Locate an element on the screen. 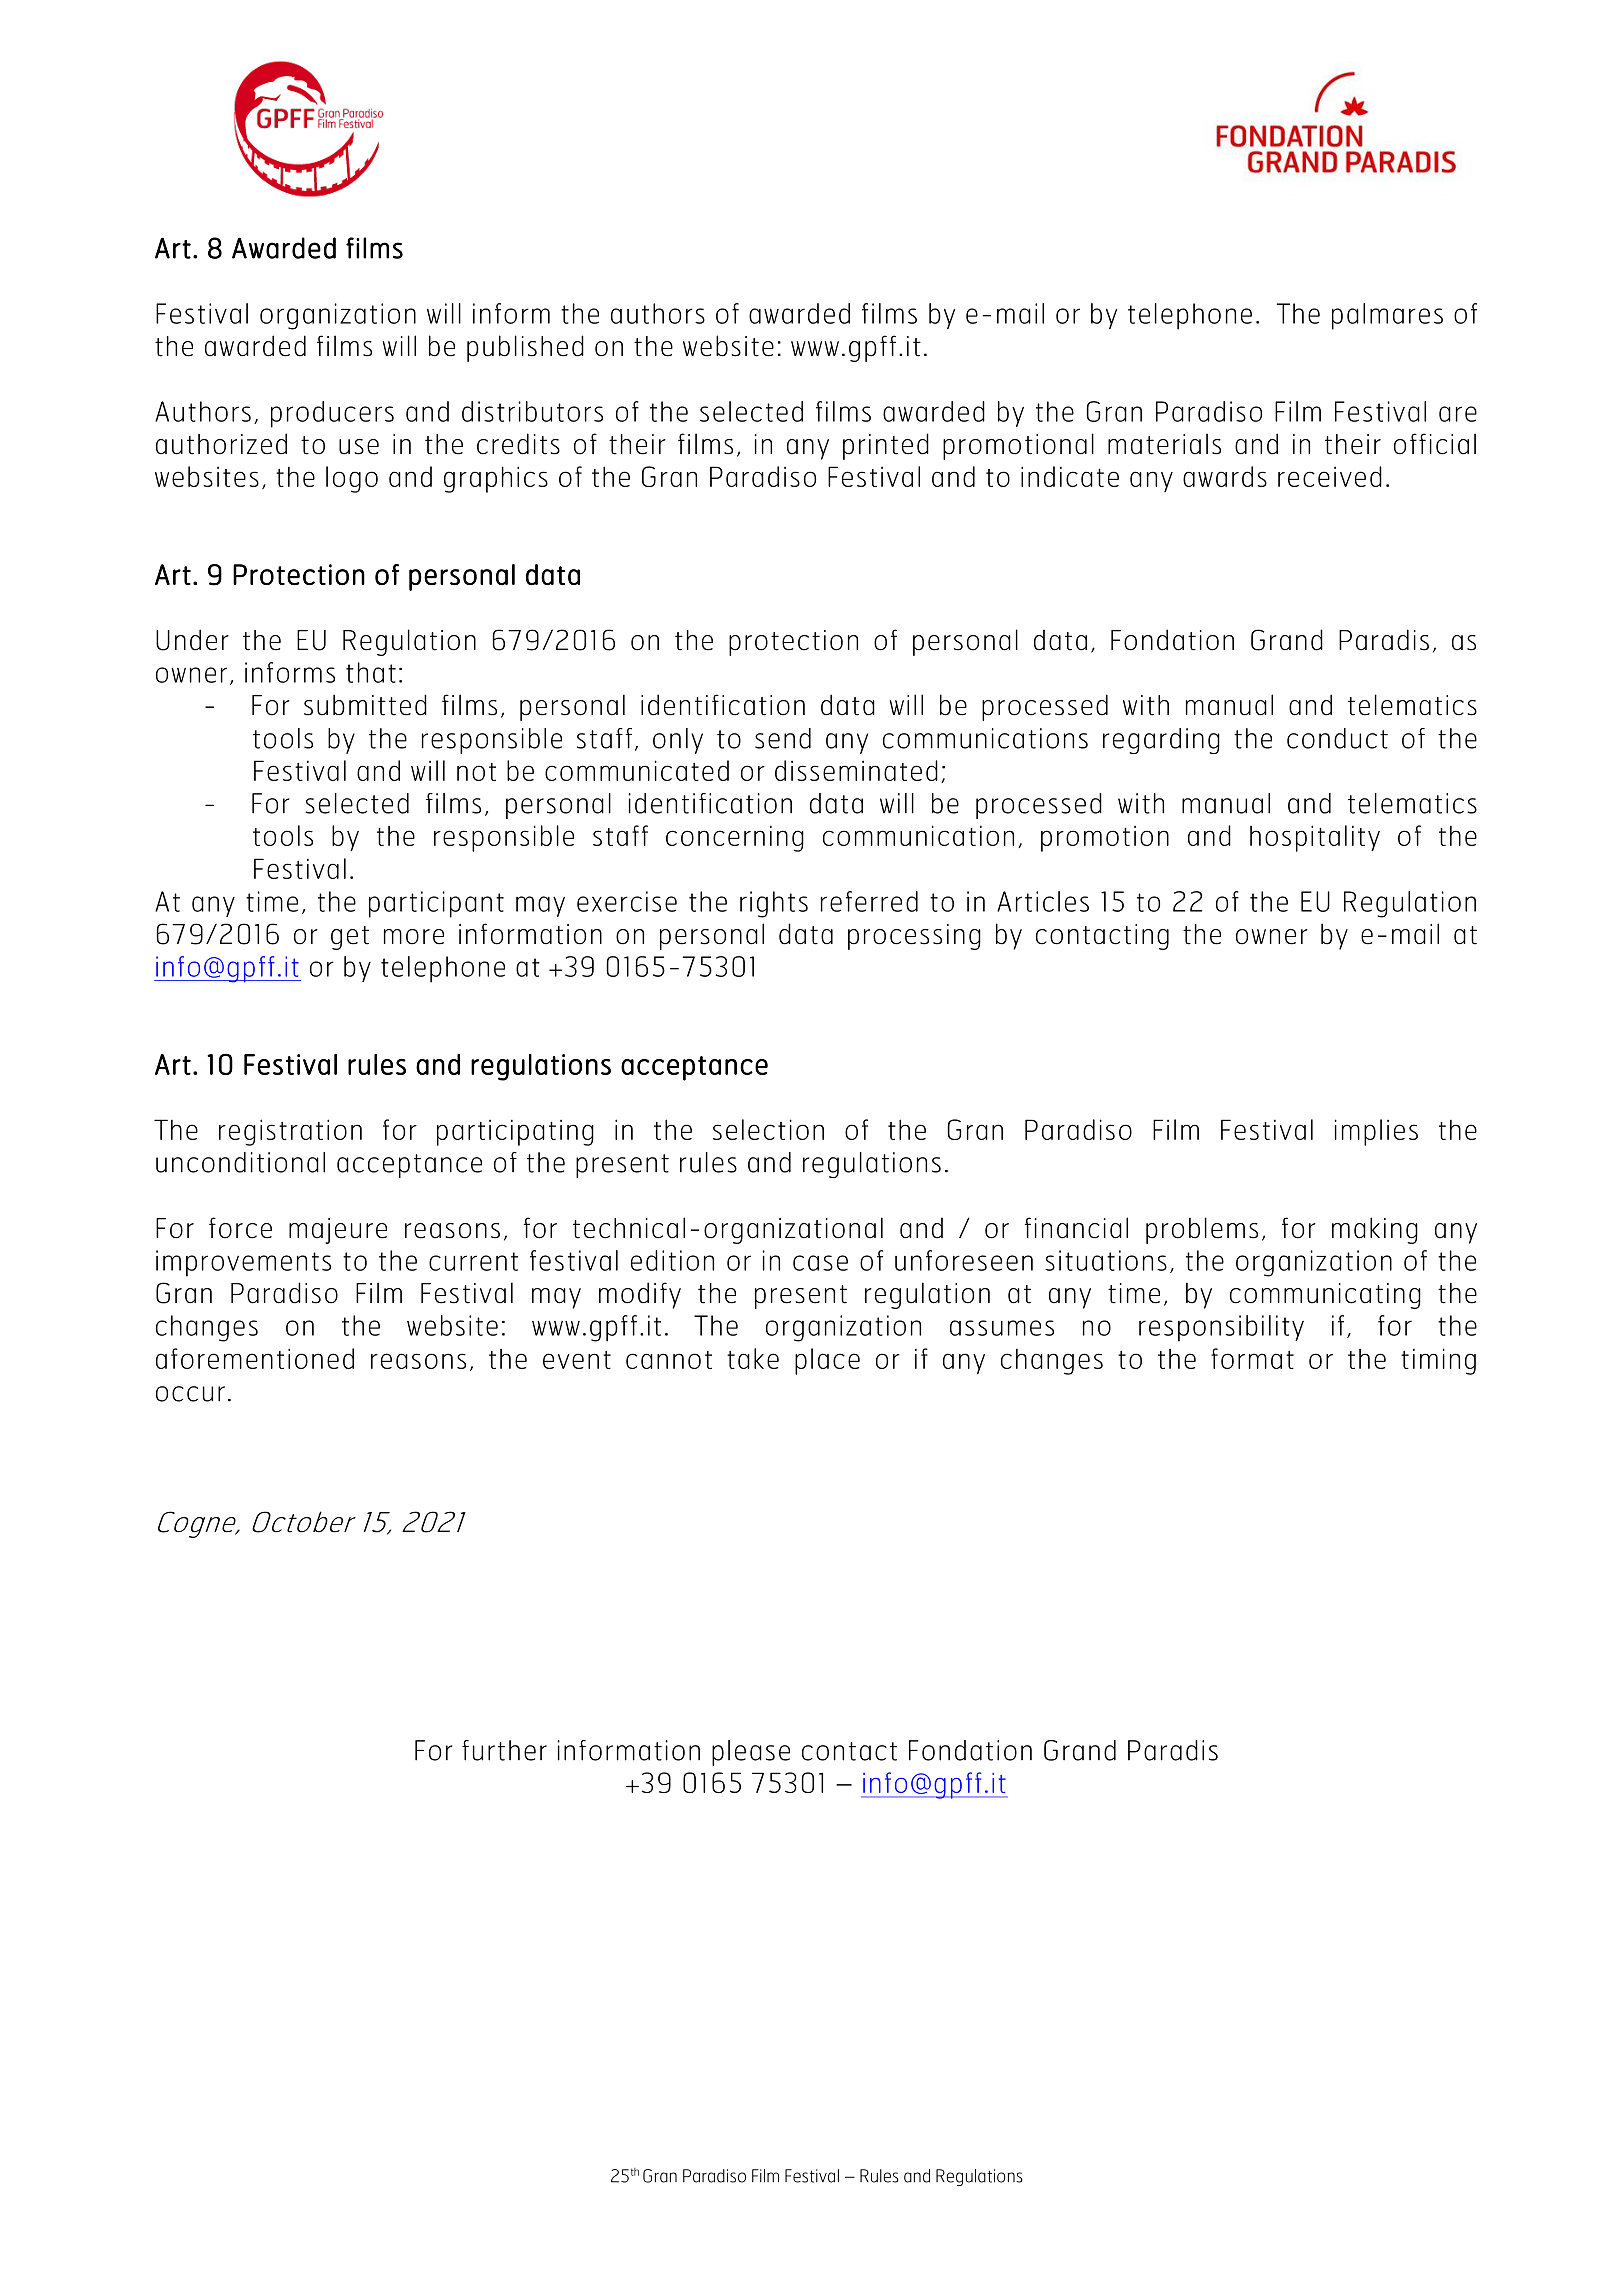  selection is located at coordinates (768, 1129).
